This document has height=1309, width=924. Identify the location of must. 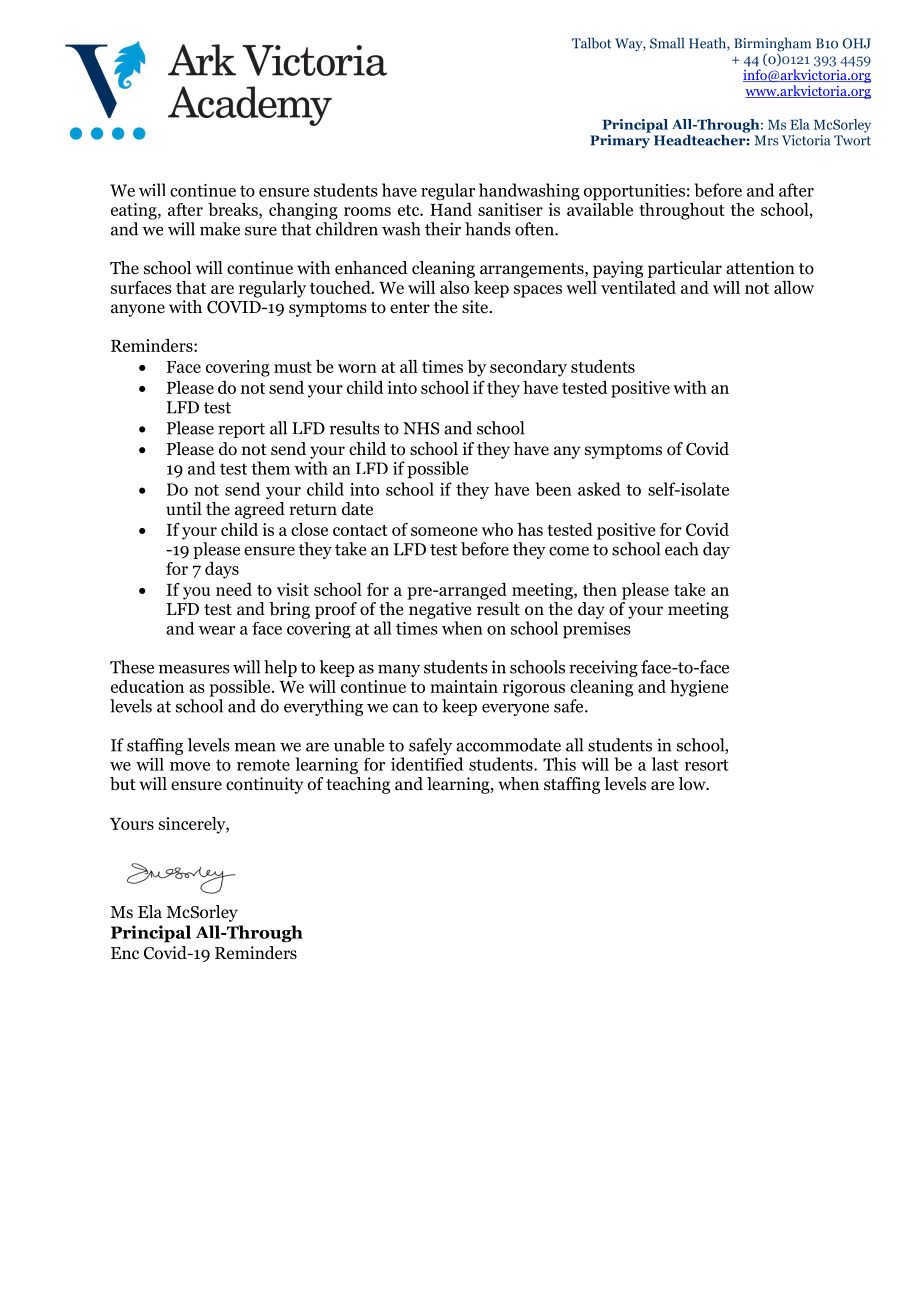
(293, 367).
